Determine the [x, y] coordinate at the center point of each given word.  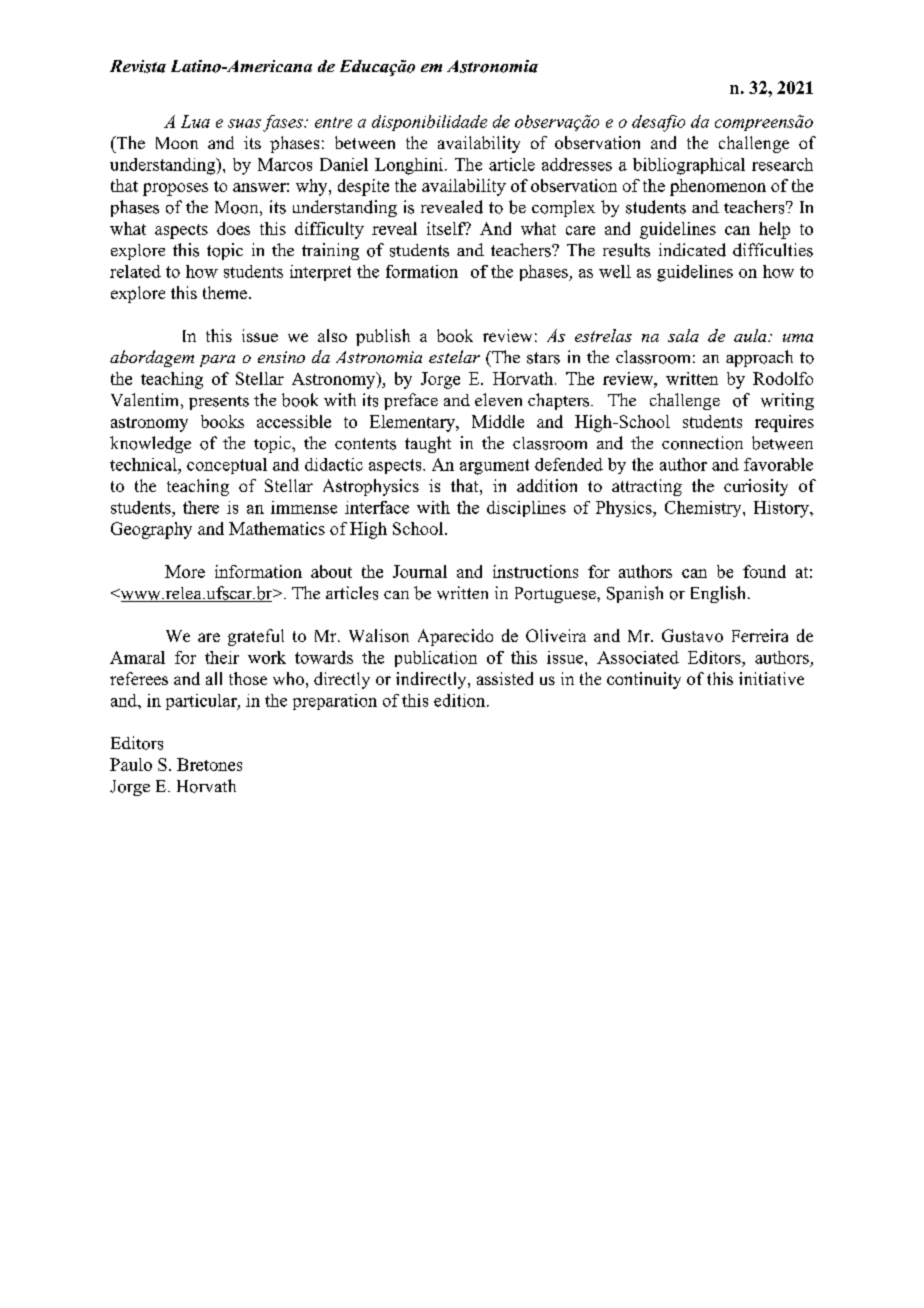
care [580, 230]
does [233, 228]
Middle [498, 421]
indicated [692, 250]
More [185, 571]
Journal [420, 571]
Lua [195, 121]
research [782, 164]
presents [219, 403]
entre [333, 122]
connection [702, 443]
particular [202, 702]
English [720, 594]
